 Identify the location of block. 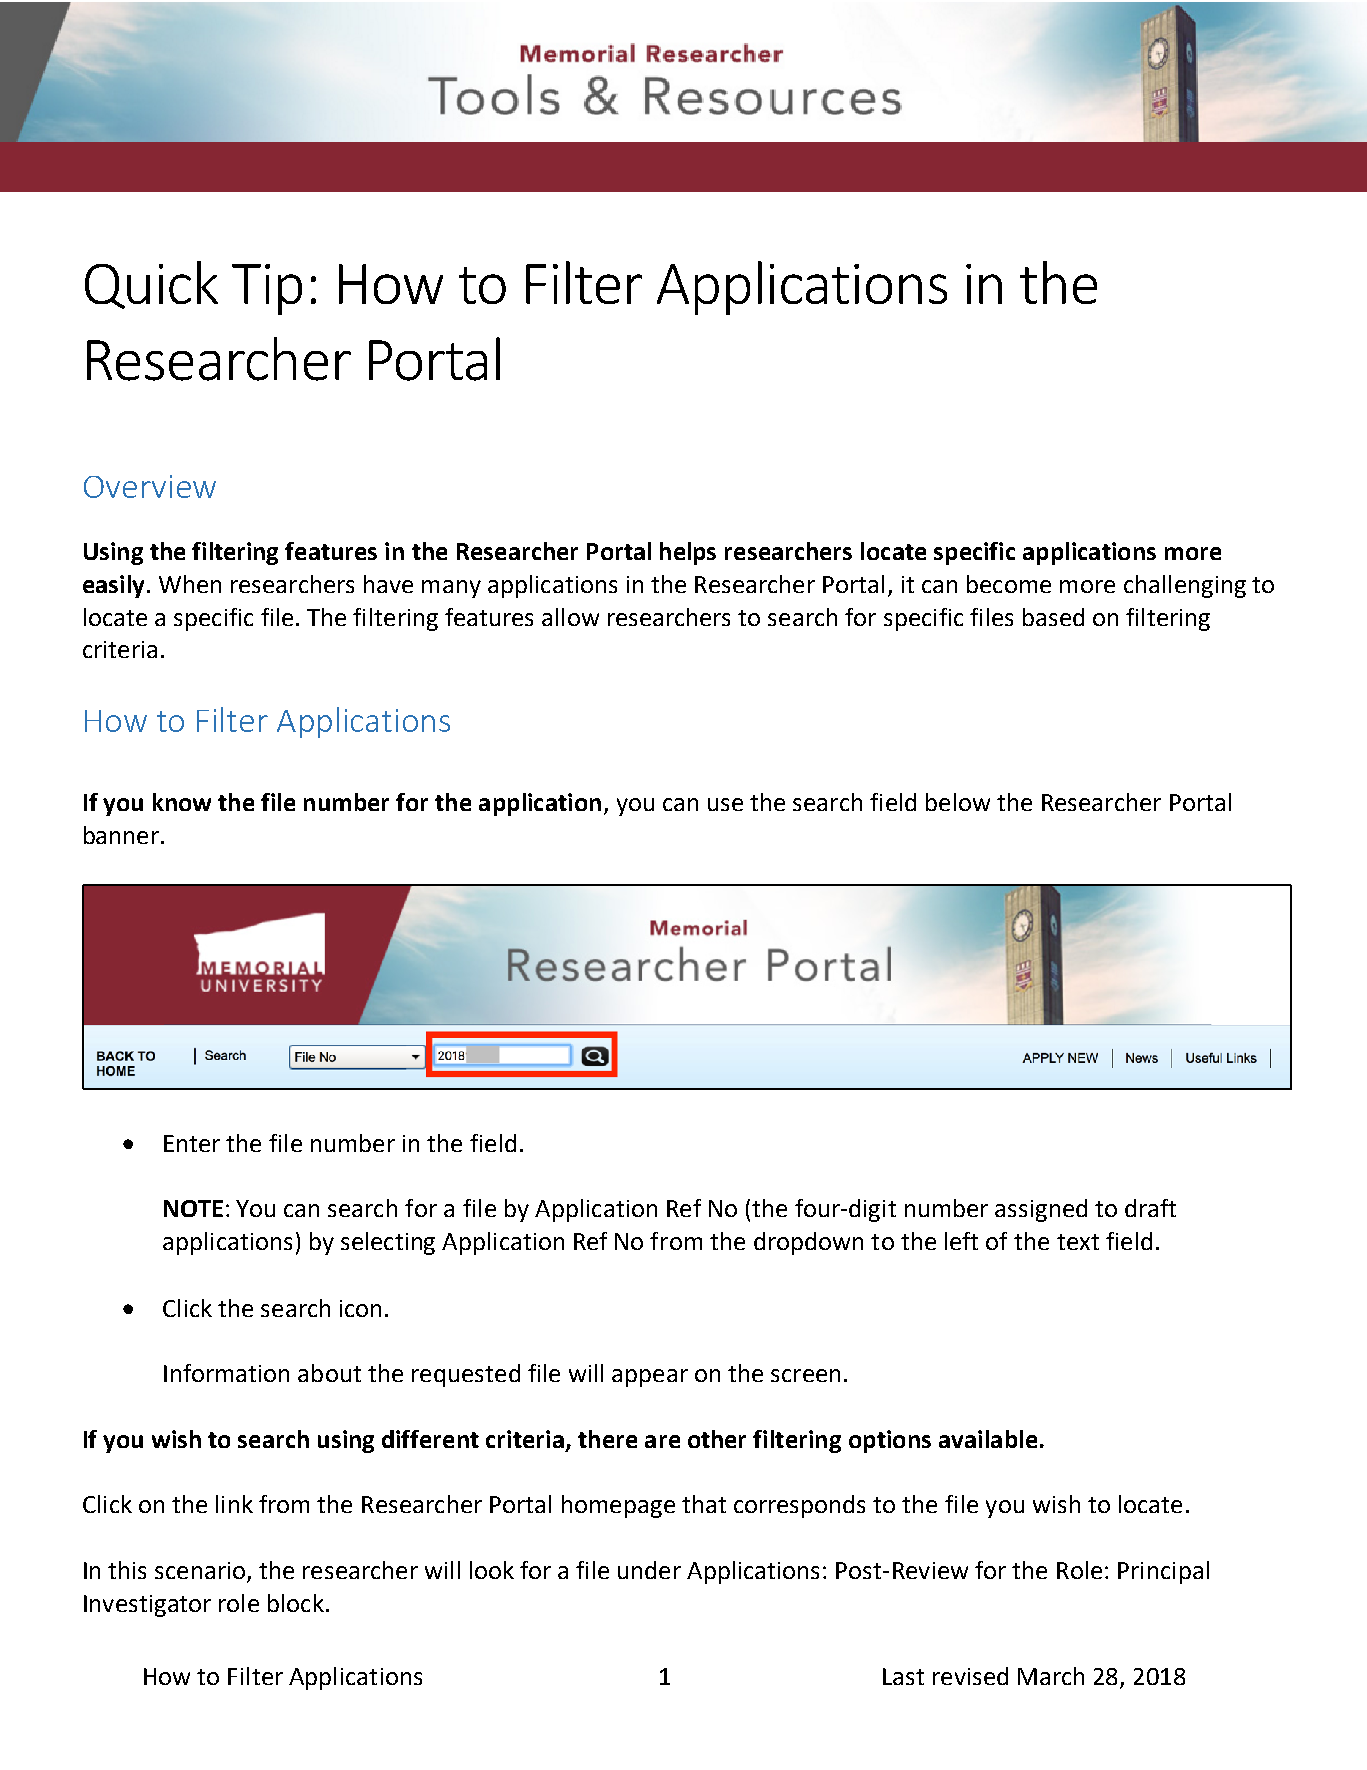
(296, 1603).
